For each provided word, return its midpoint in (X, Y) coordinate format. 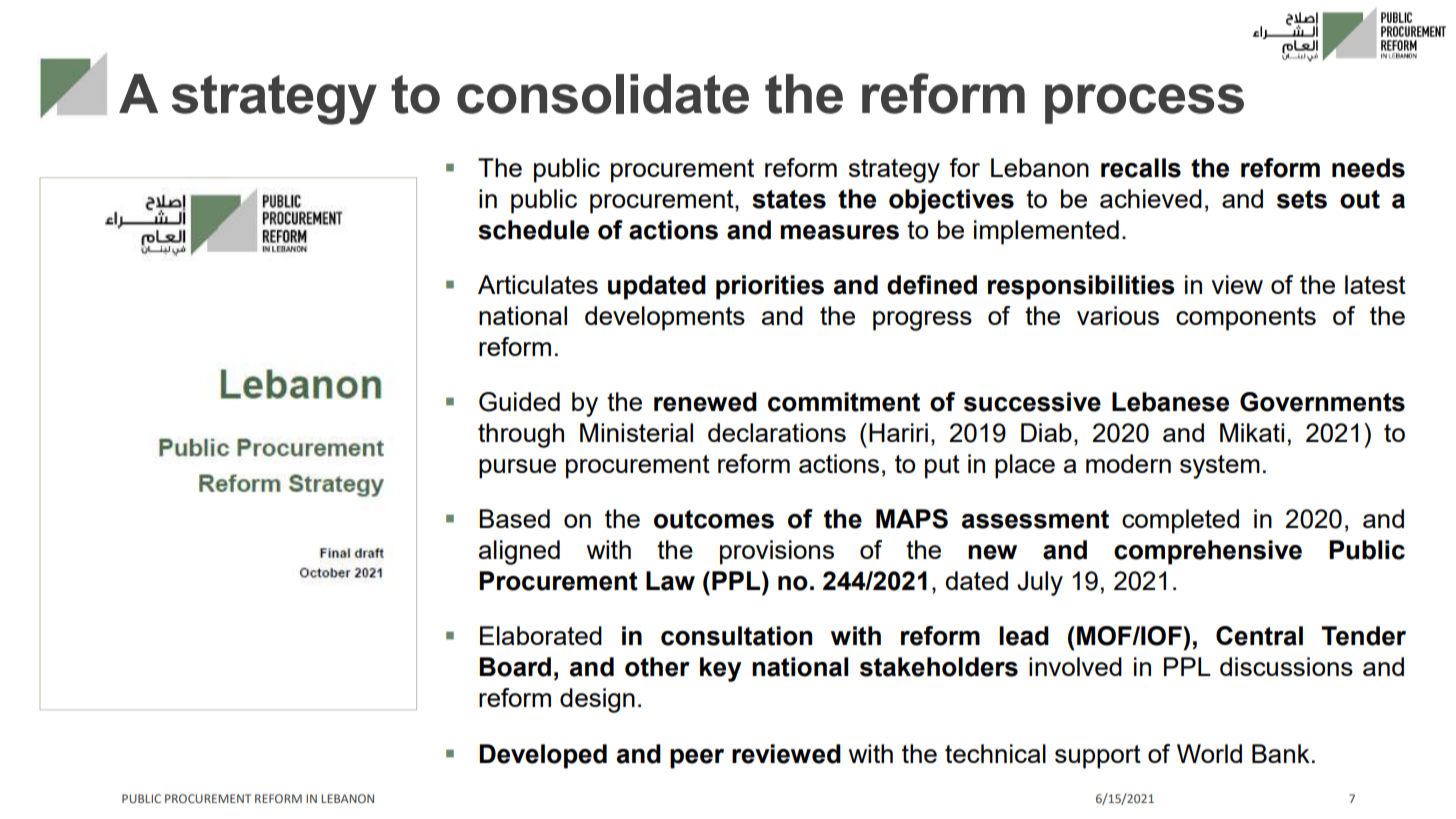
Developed (543, 756)
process (1144, 104)
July (1040, 583)
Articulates (538, 284)
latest (1375, 284)
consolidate (603, 94)
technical (995, 753)
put (942, 467)
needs (1368, 168)
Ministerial (636, 432)
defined (932, 285)
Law (670, 581)
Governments (1322, 402)
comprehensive (1208, 552)
